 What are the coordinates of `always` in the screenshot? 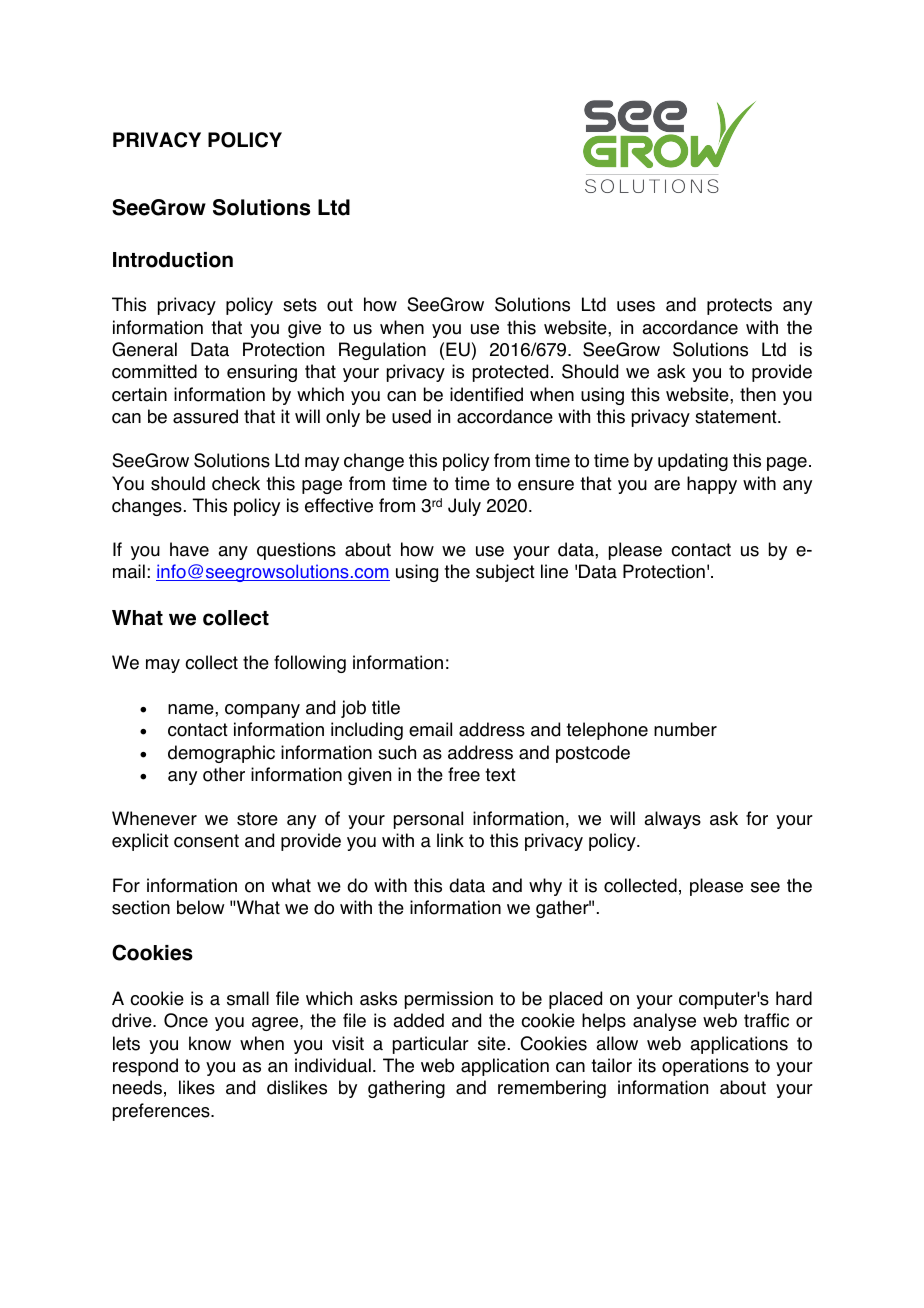 It's located at (672, 820).
